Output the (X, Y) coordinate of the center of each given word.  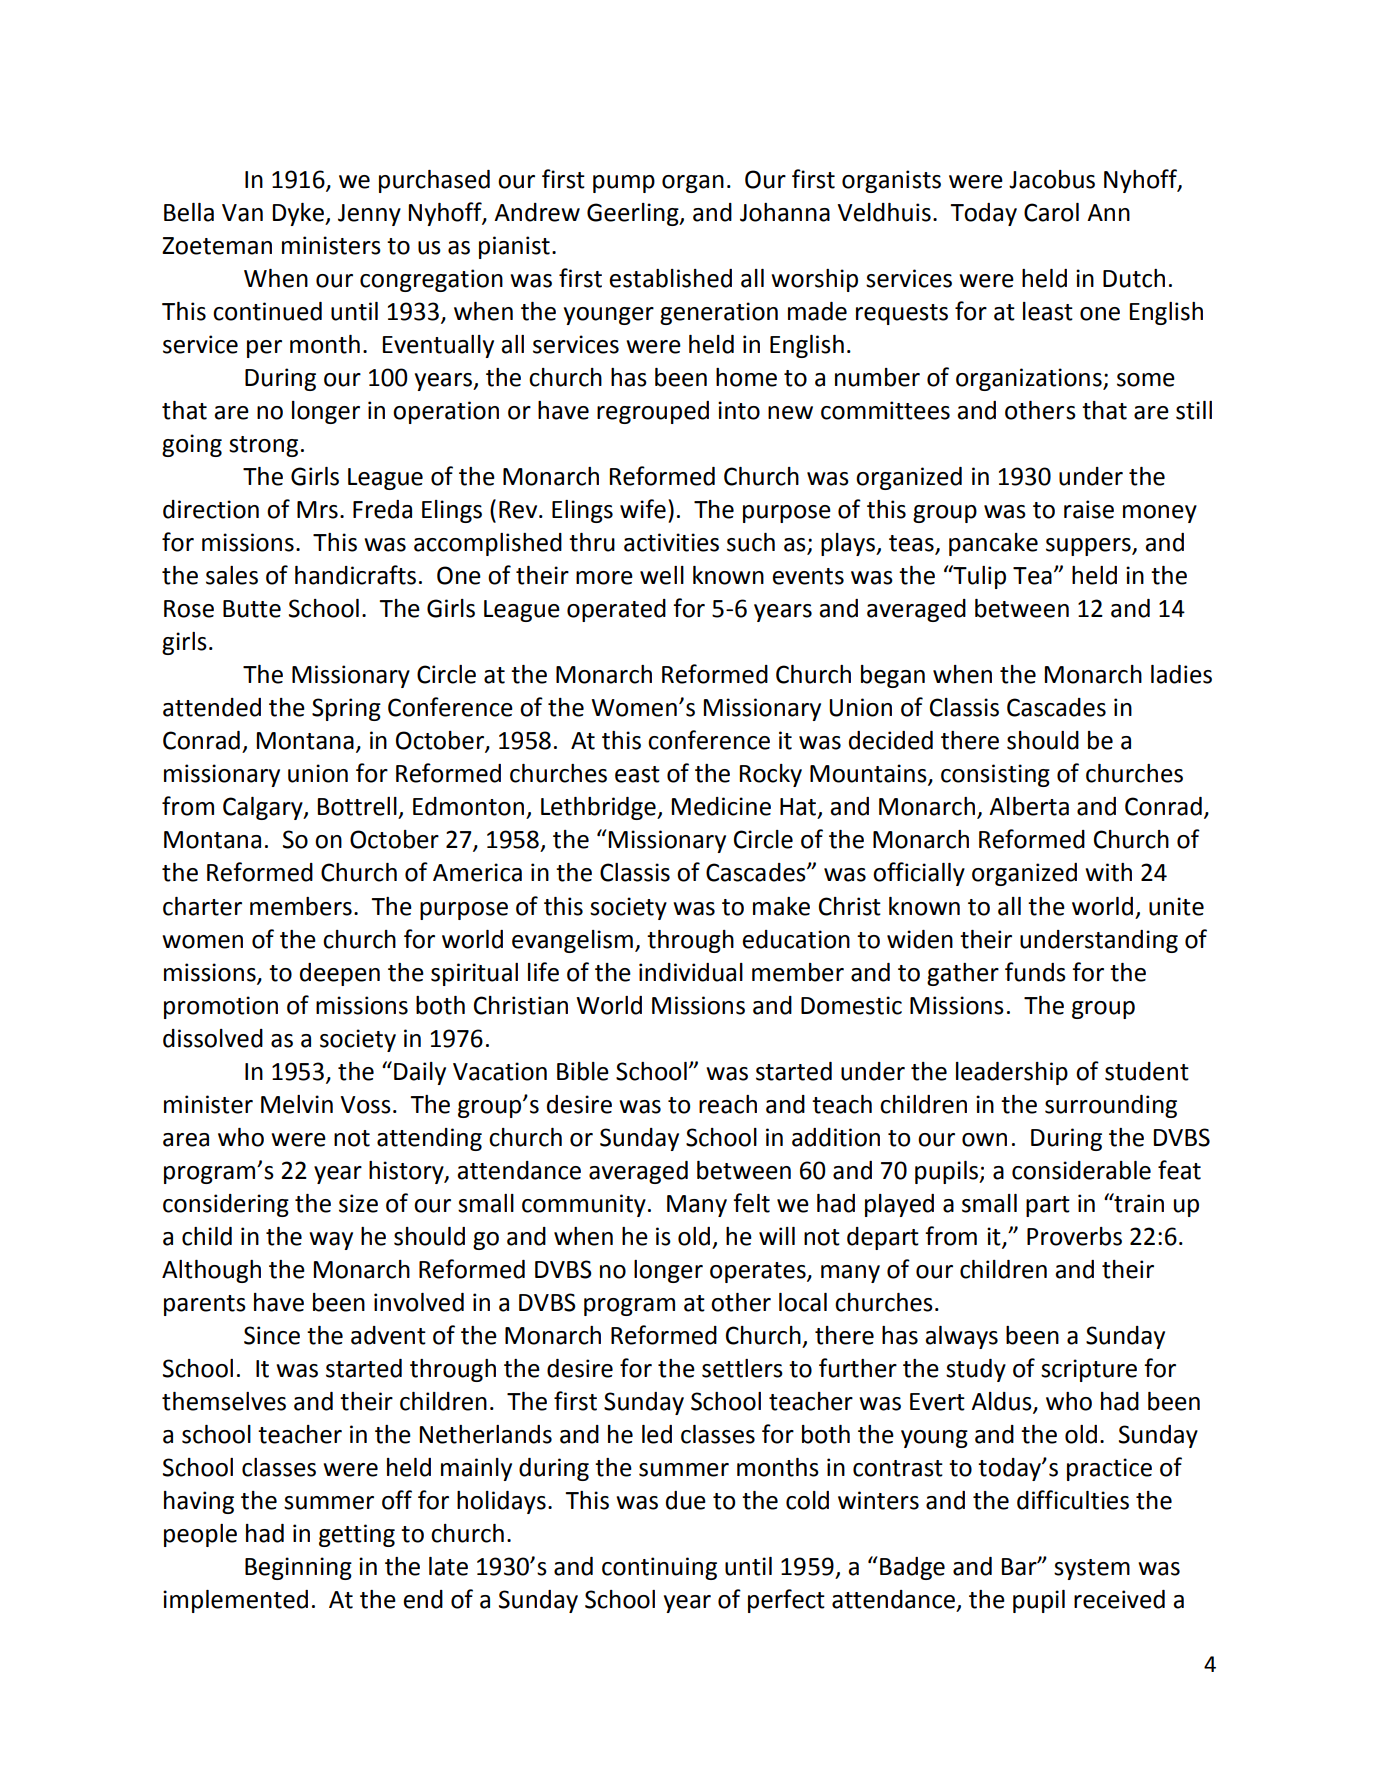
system (1092, 1569)
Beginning (298, 1568)
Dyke (299, 214)
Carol (1051, 212)
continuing (659, 1568)
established (670, 278)
